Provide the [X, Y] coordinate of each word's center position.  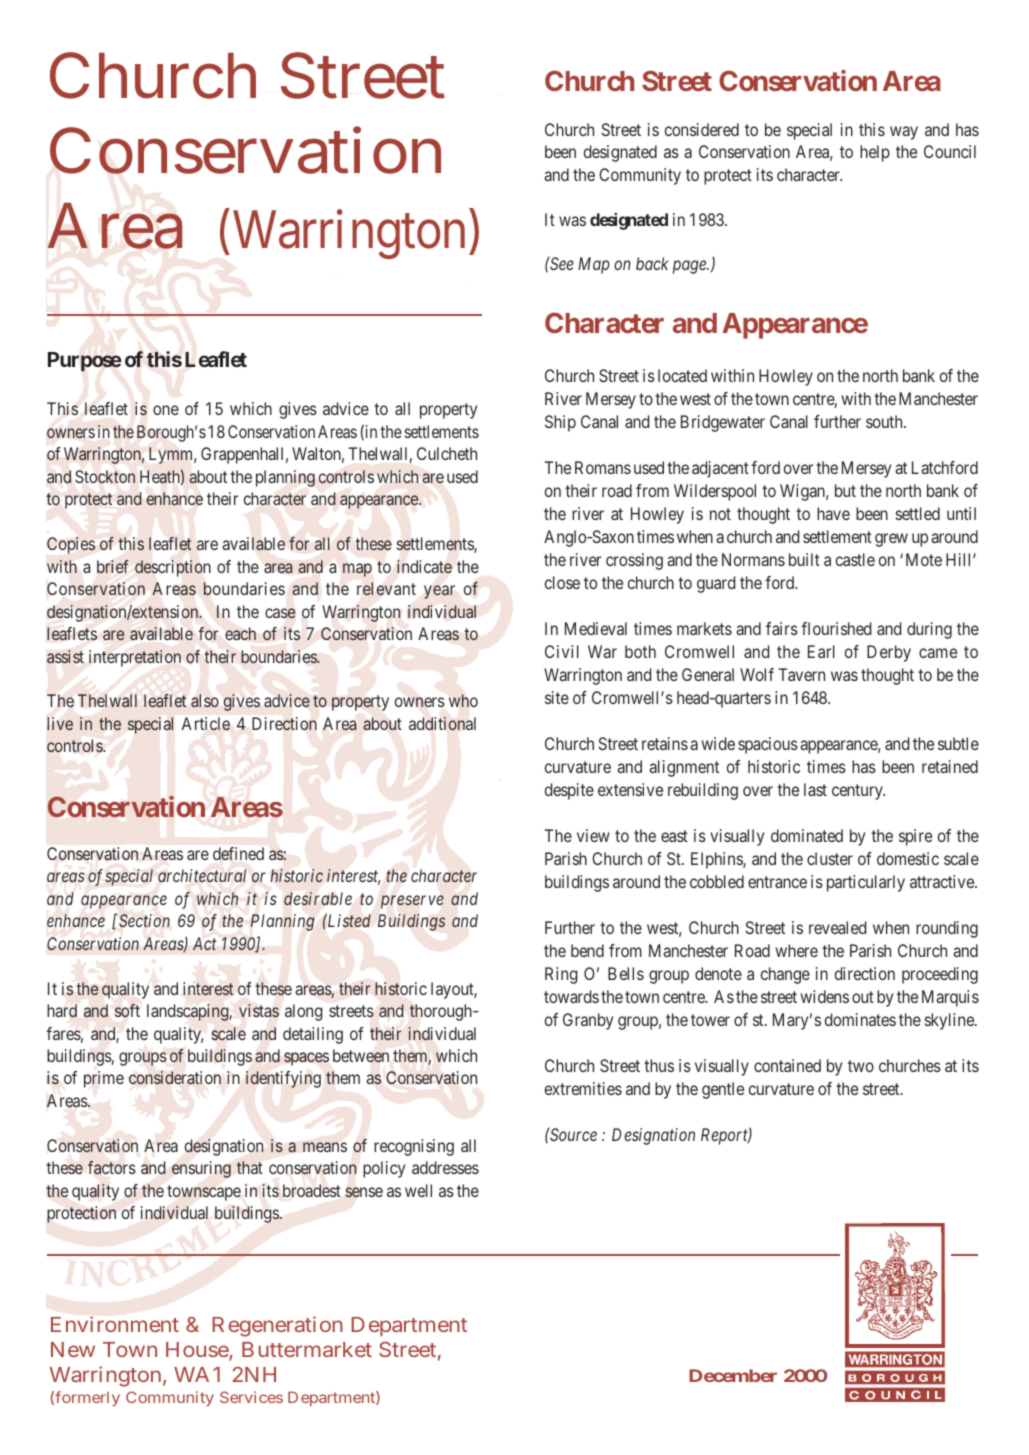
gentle [723, 1090]
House [198, 1351]
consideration [175, 1078]
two [861, 1066]
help [875, 153]
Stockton [105, 477]
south [885, 421]
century [858, 792]
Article [206, 723]
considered [702, 129]
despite [569, 791]
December [733, 1375]
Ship [560, 423]
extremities [583, 1088]
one [166, 410]
